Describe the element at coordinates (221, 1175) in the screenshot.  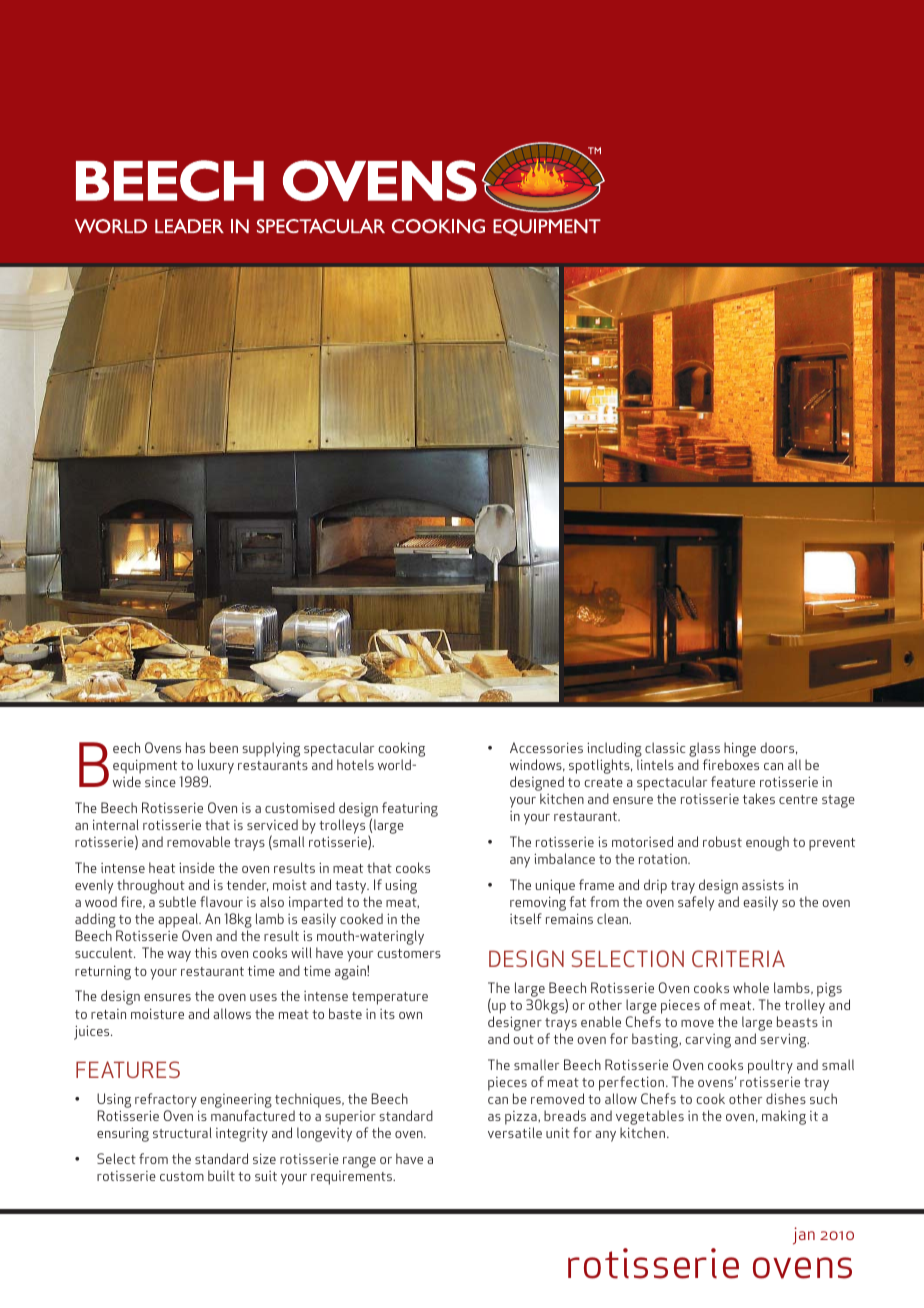
I see `built` at that location.
